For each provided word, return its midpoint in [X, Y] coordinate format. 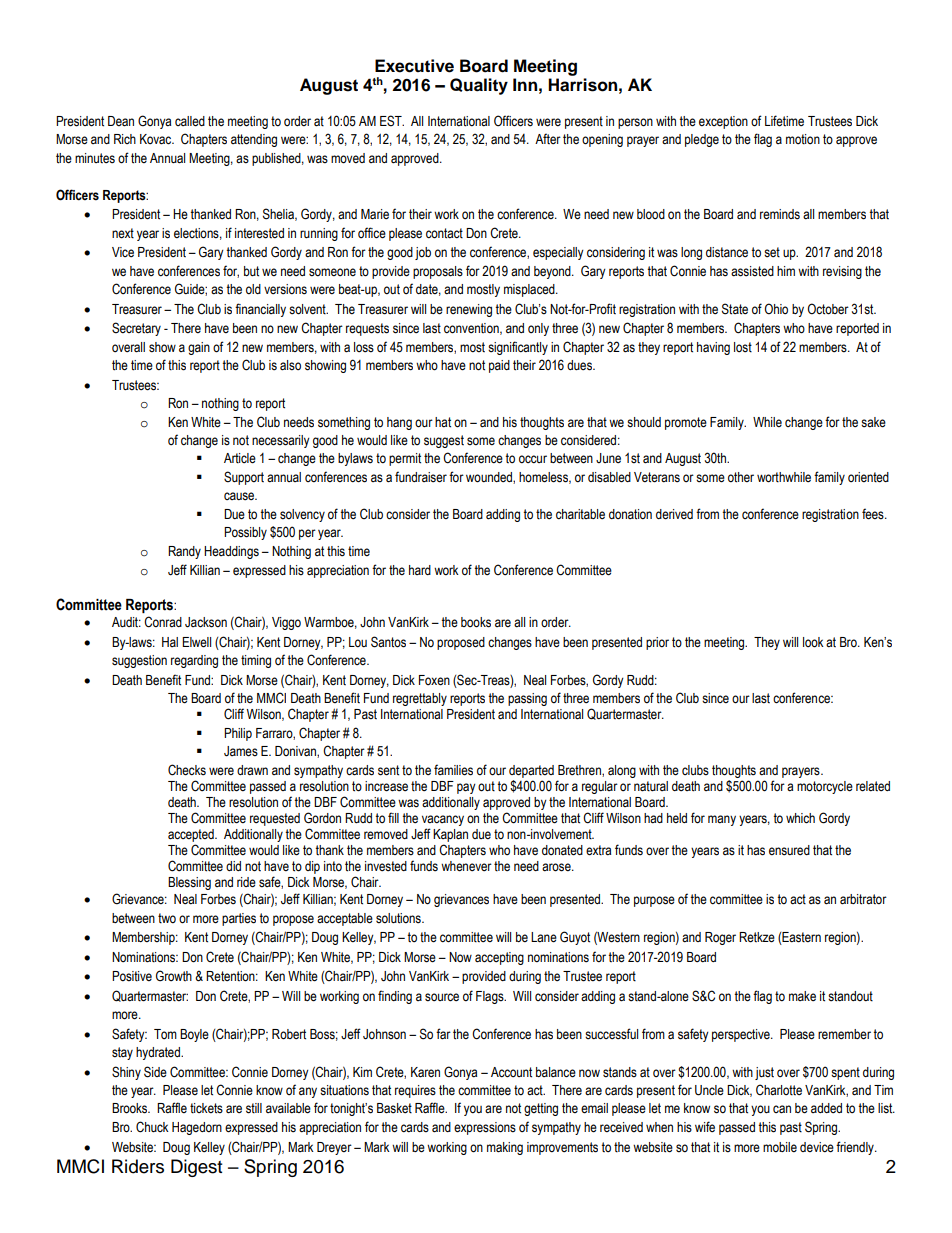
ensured [789, 850]
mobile [780, 1147]
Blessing [189, 883]
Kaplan [450, 837]
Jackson [206, 622]
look [813, 642]
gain [199, 348]
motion [803, 139]
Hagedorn [197, 1128]
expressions [485, 1128]
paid [499, 366]
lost [743, 347]
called [190, 121]
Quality [479, 86]
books [476, 622]
